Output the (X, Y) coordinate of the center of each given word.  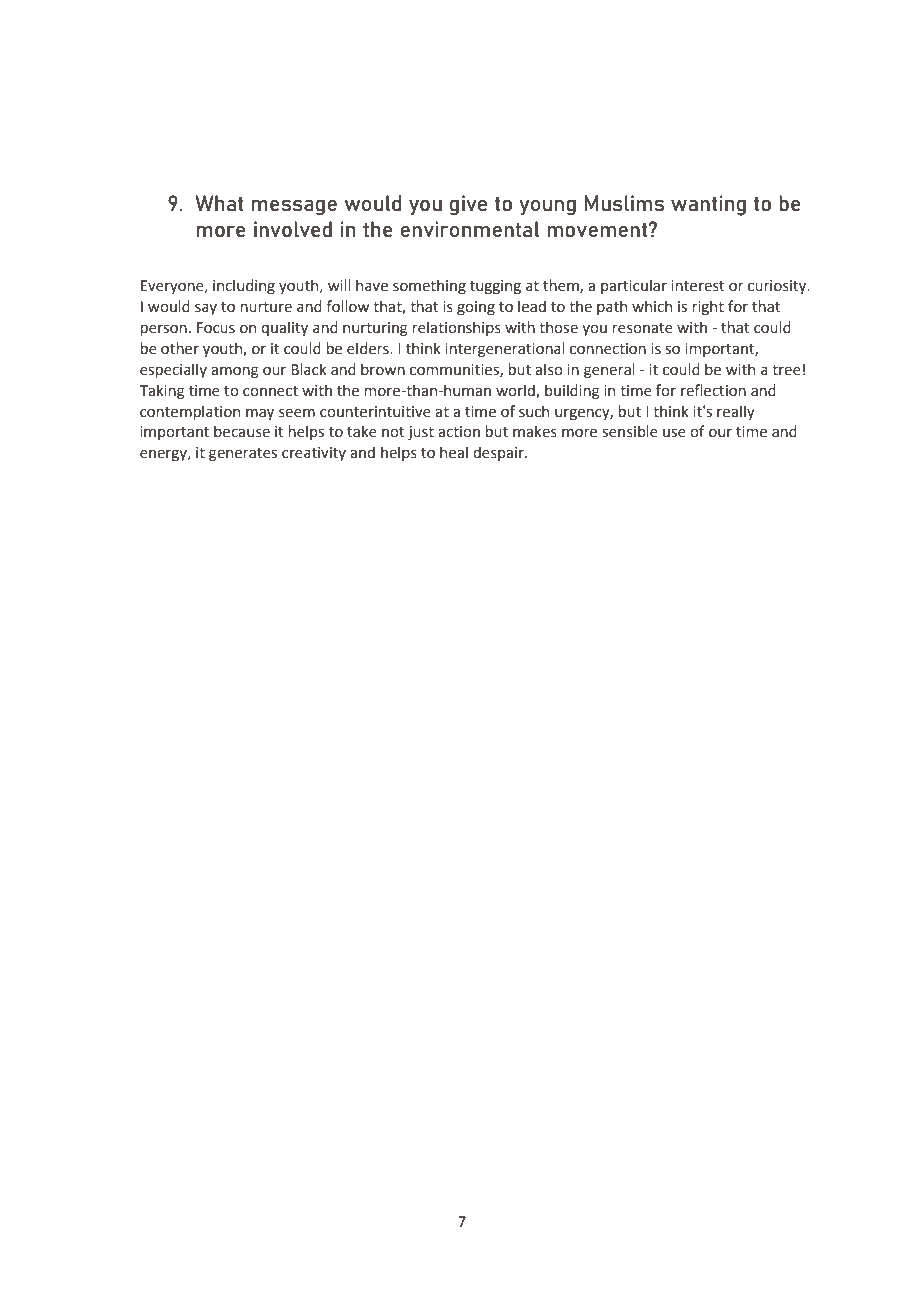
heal (454, 452)
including (244, 286)
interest (698, 286)
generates (243, 454)
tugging (495, 287)
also (549, 369)
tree (786, 370)
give (468, 205)
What (219, 203)
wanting (708, 205)
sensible (630, 431)
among (235, 372)
